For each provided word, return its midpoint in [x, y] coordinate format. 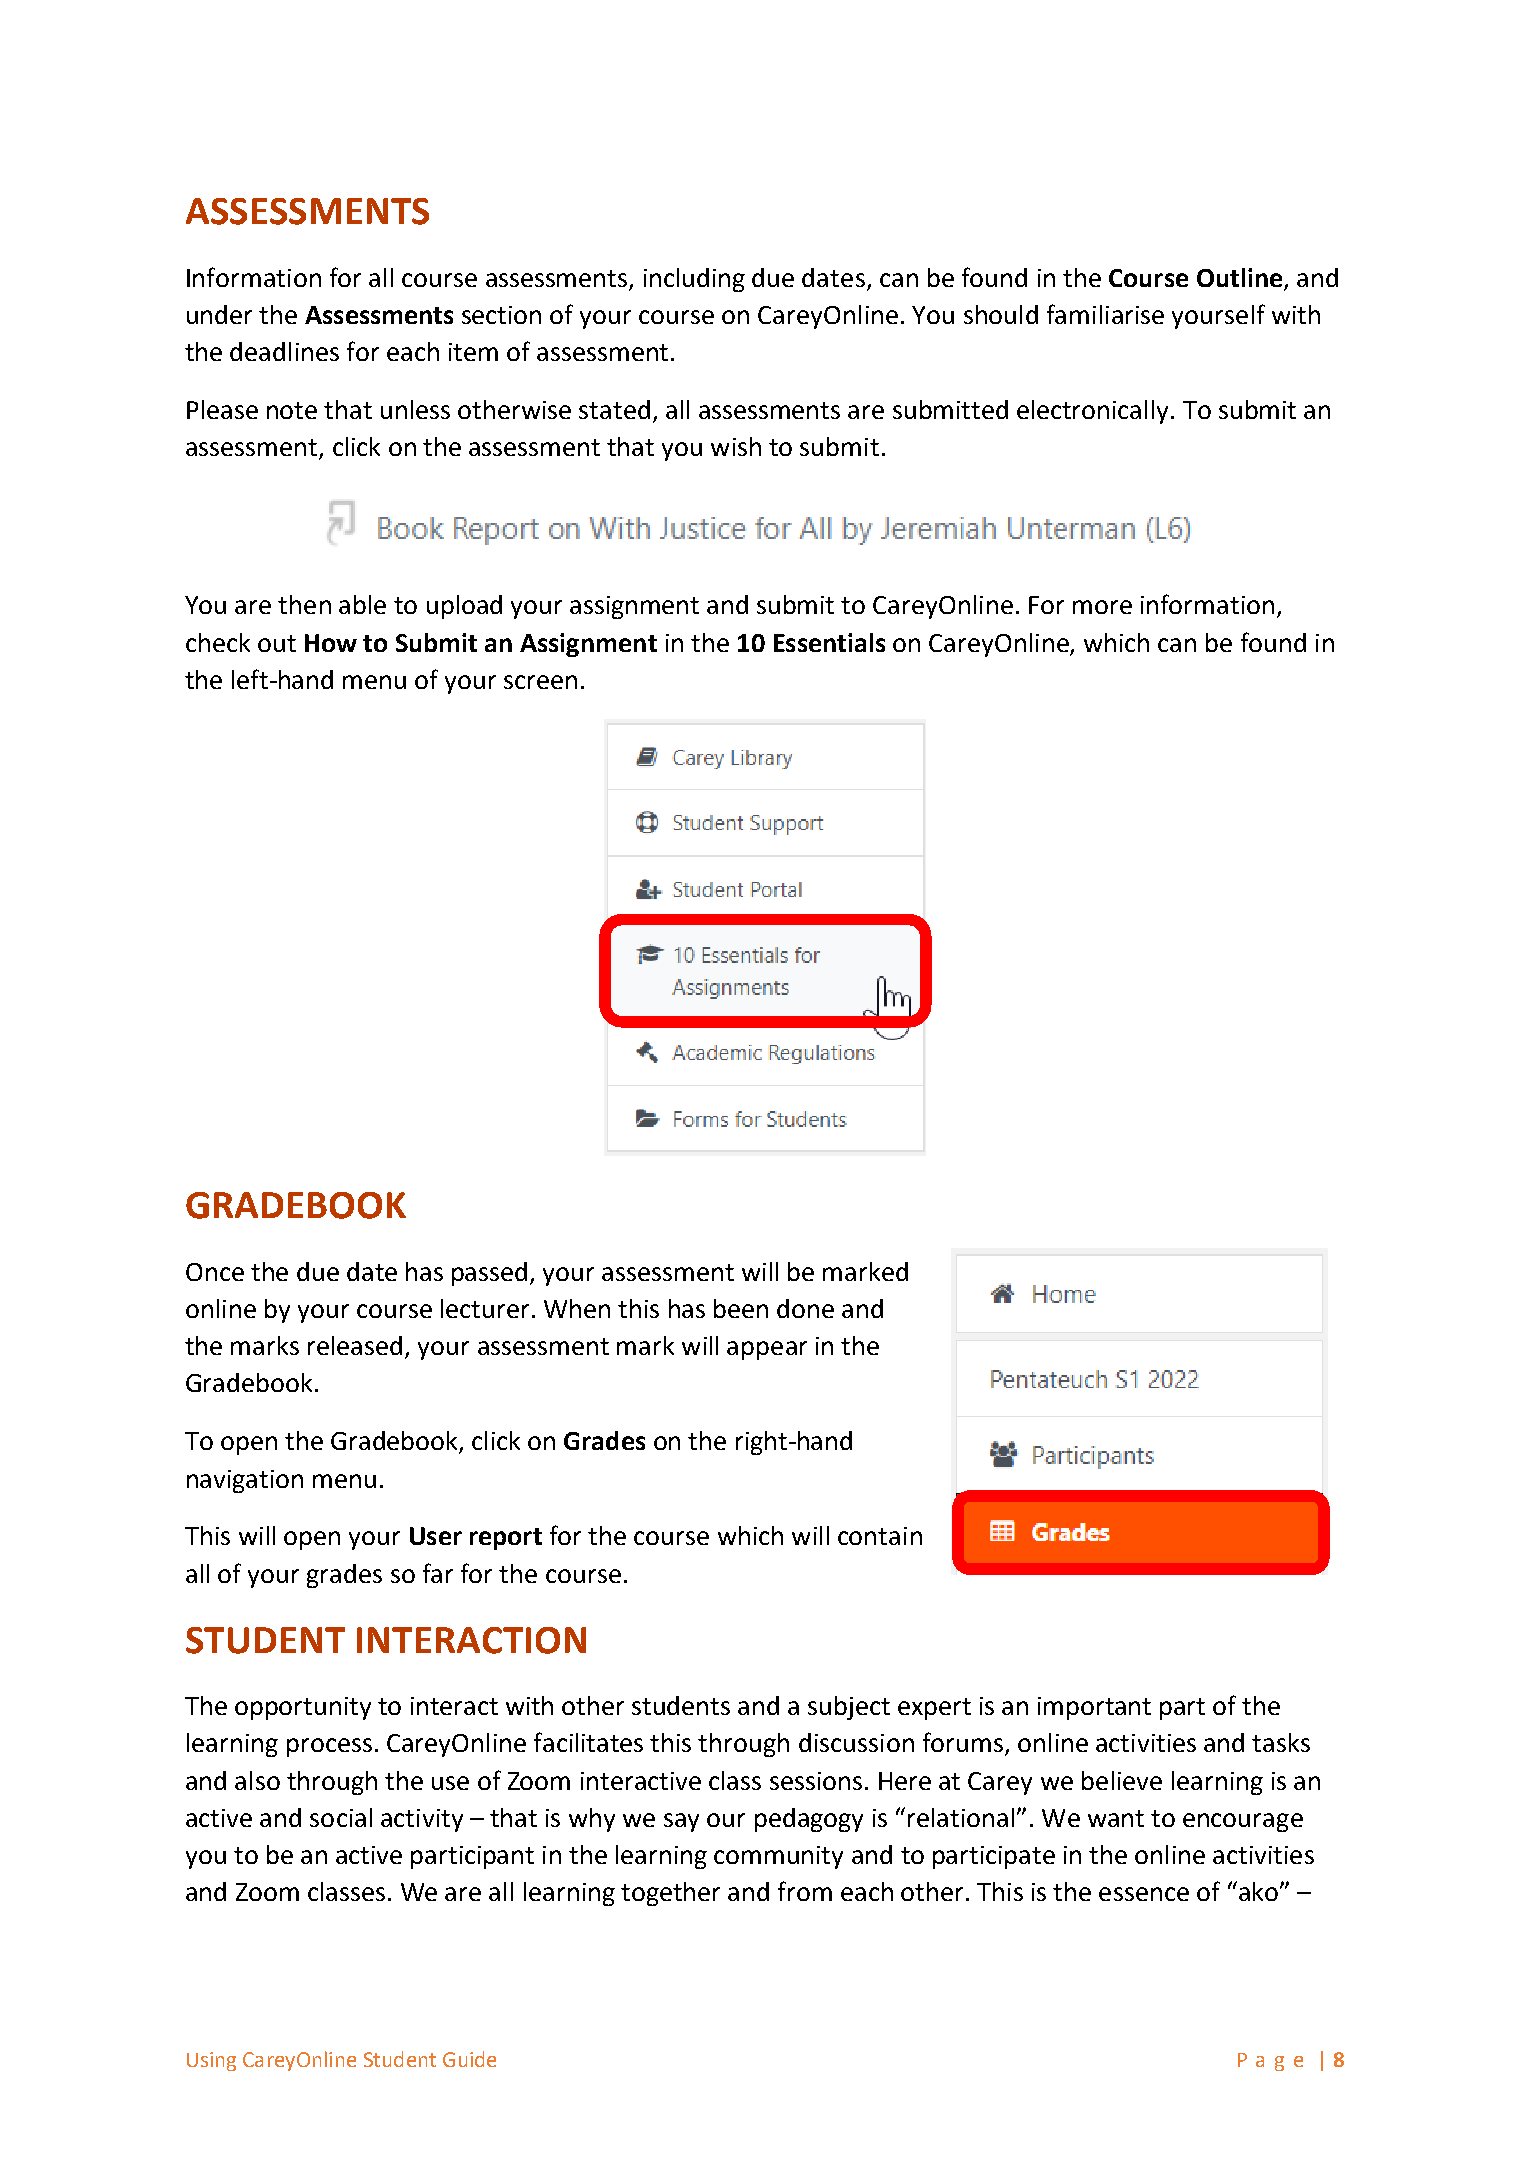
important [1094, 1708]
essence [1144, 1894]
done [805, 1308]
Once [215, 1272]
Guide [469, 2059]
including [694, 280]
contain [880, 1536]
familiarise [1105, 314]
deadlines [284, 351]
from [805, 1891]
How [331, 643]
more [1102, 607]
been [741, 1308]
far [438, 1573]
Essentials [829, 642]
